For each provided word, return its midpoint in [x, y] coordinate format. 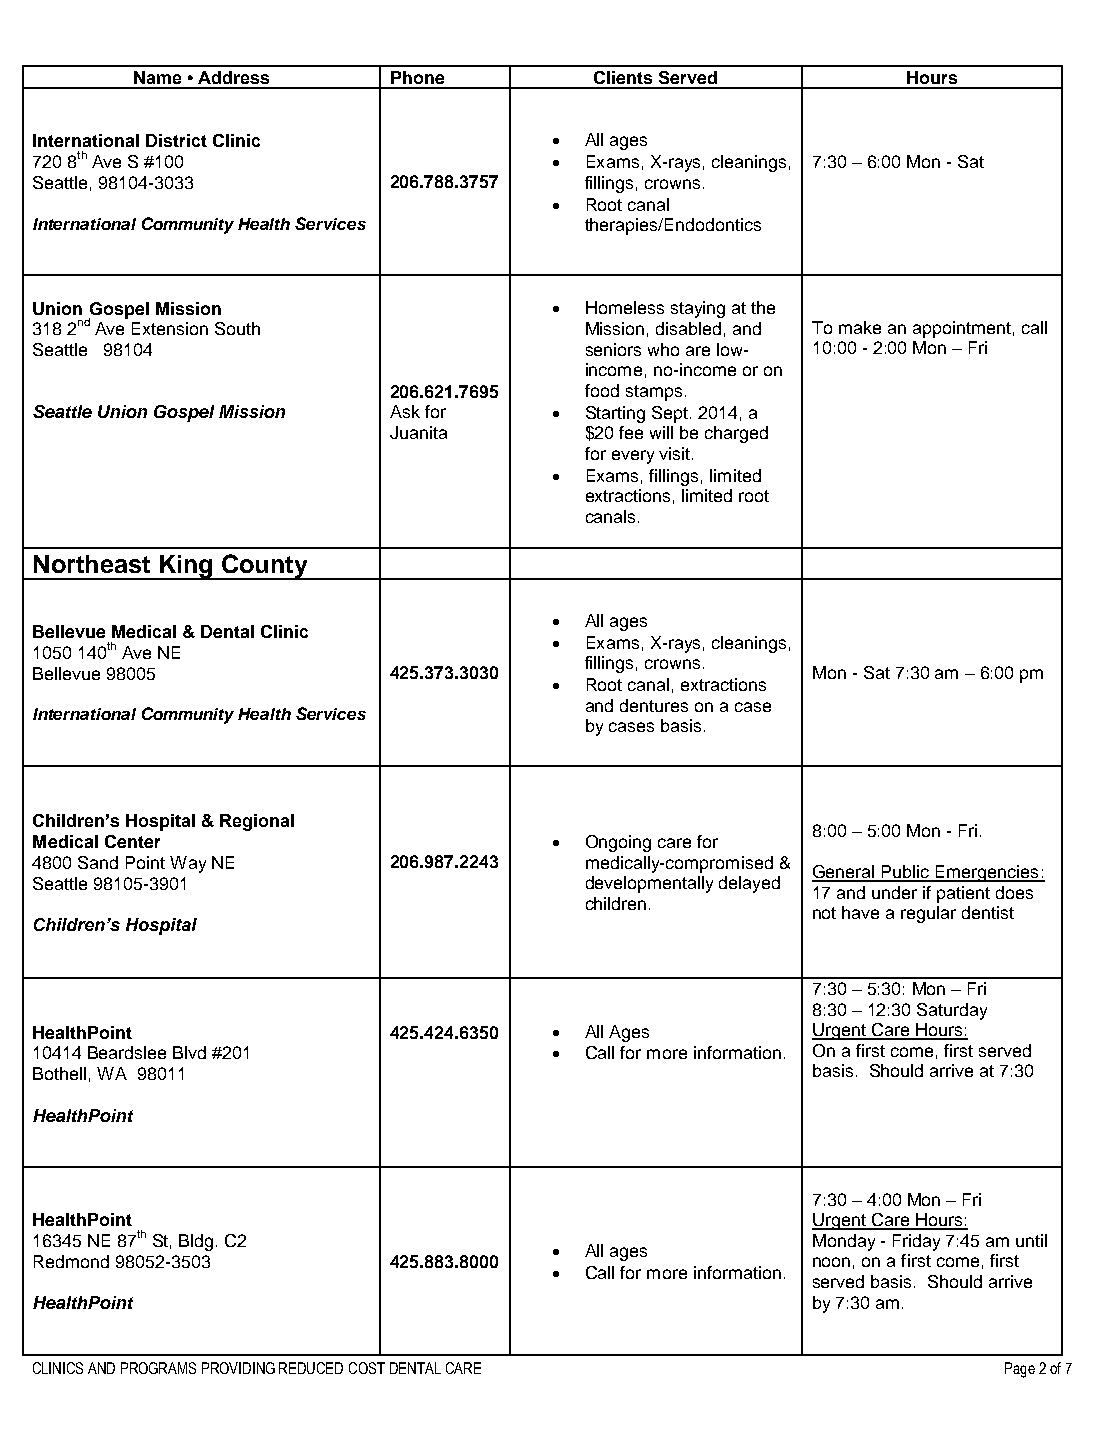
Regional [257, 822]
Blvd [189, 1052]
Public [906, 873]
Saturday [952, 1011]
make [860, 327]
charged [736, 434]
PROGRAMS [158, 1368]
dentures [654, 705]
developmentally [649, 884]
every [633, 457]
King [186, 567]
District [176, 140]
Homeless [625, 307]
